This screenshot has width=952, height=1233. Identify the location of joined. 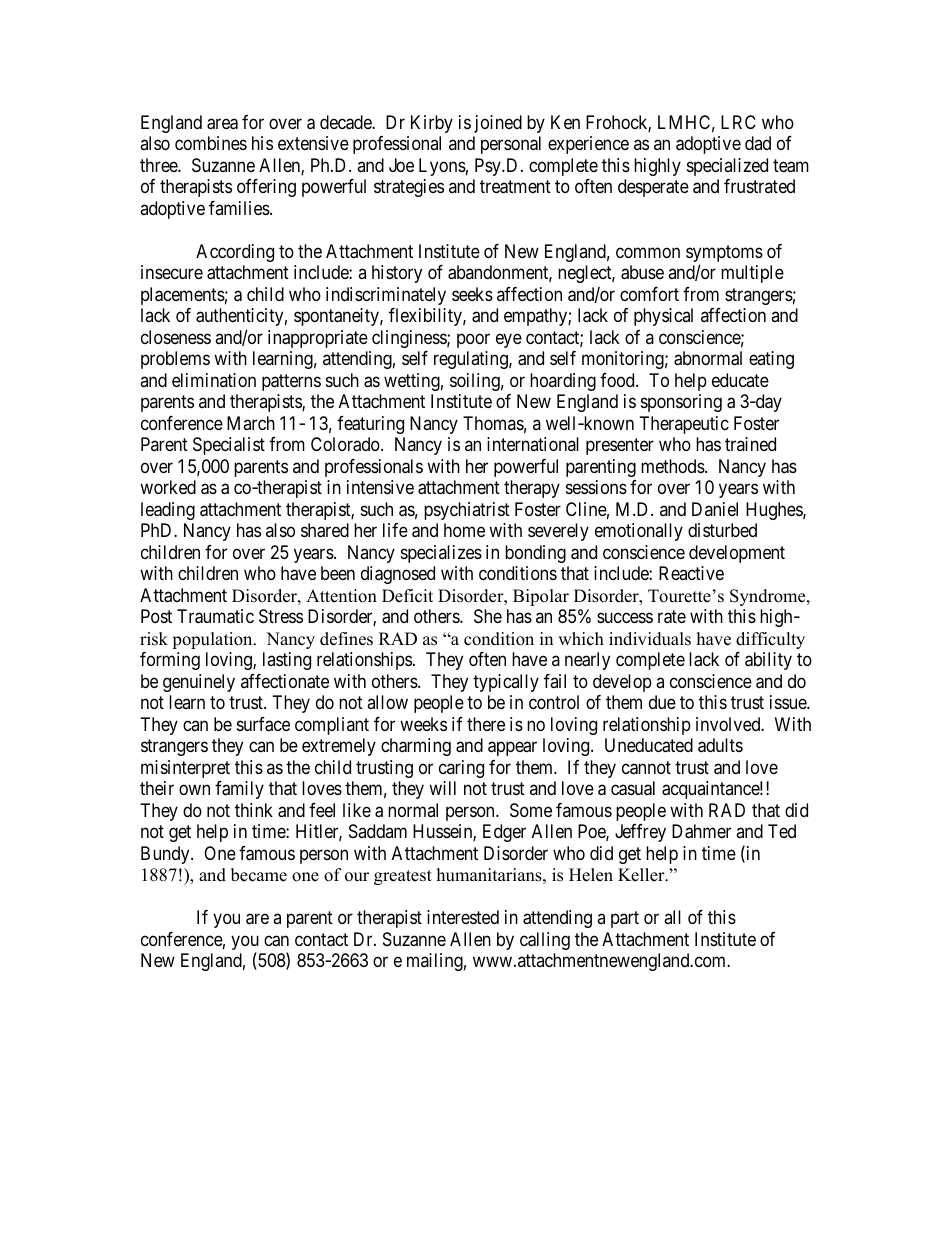
(498, 124).
